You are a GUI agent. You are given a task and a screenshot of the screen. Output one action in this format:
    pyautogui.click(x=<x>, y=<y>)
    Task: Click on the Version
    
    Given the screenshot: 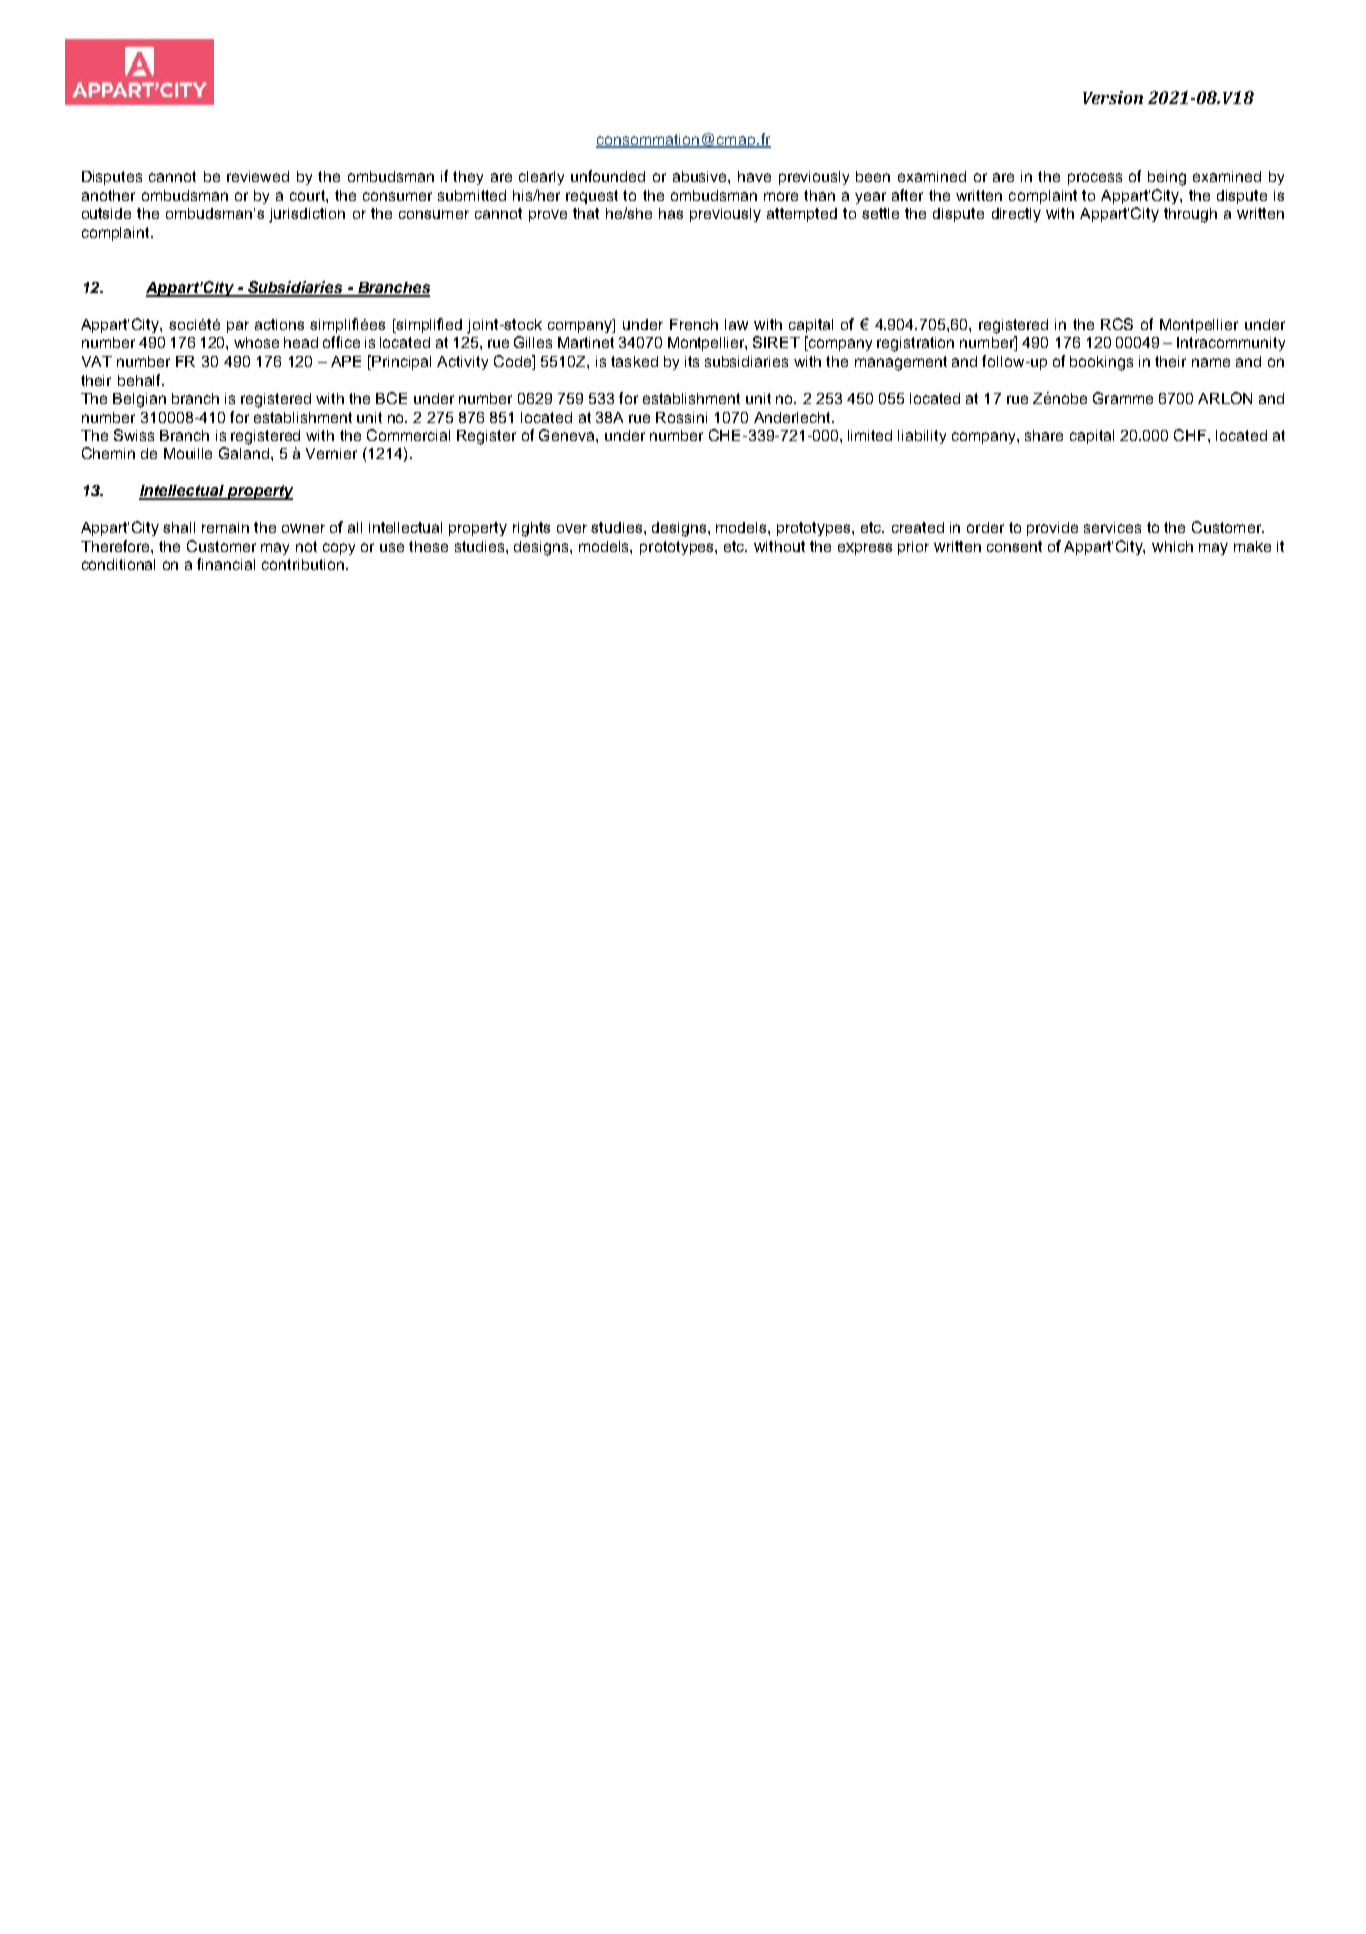 What is the action you would take?
    pyautogui.click(x=1113, y=97)
